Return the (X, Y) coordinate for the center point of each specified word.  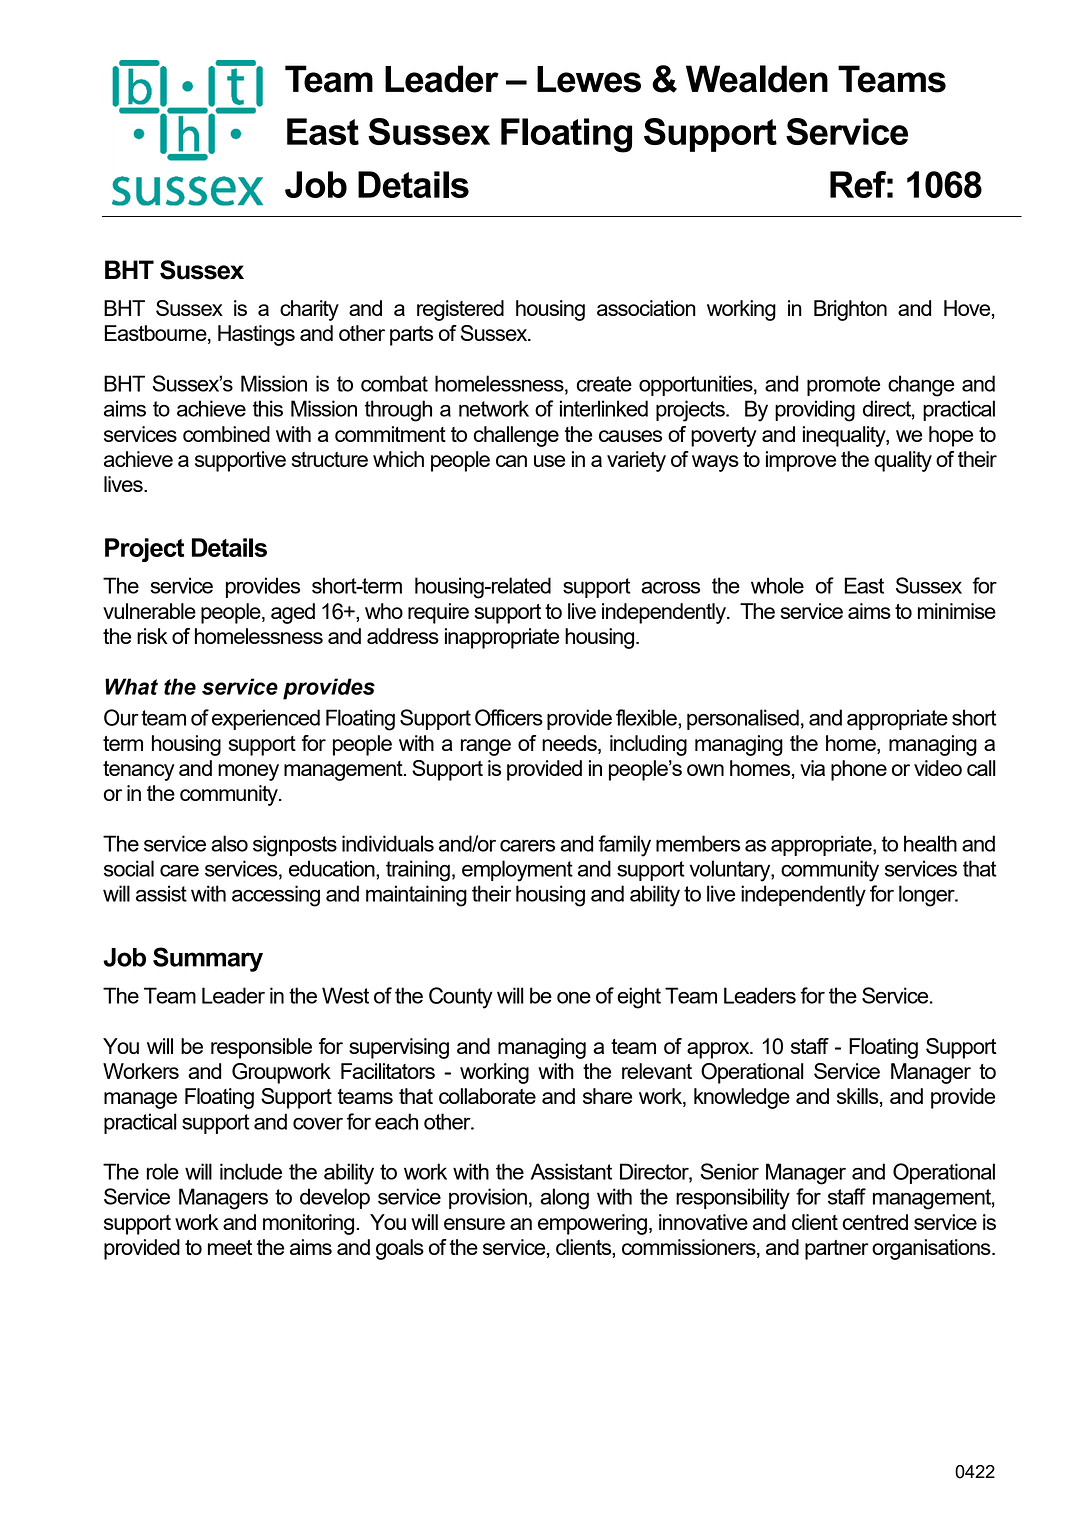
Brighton (850, 310)
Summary (208, 959)
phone (859, 770)
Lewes (589, 79)
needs (570, 743)
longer (928, 896)
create (604, 384)
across (670, 588)
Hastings (256, 335)
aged (293, 613)
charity (309, 310)
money (248, 772)
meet (230, 1247)
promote (843, 386)
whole (777, 585)
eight (639, 998)
